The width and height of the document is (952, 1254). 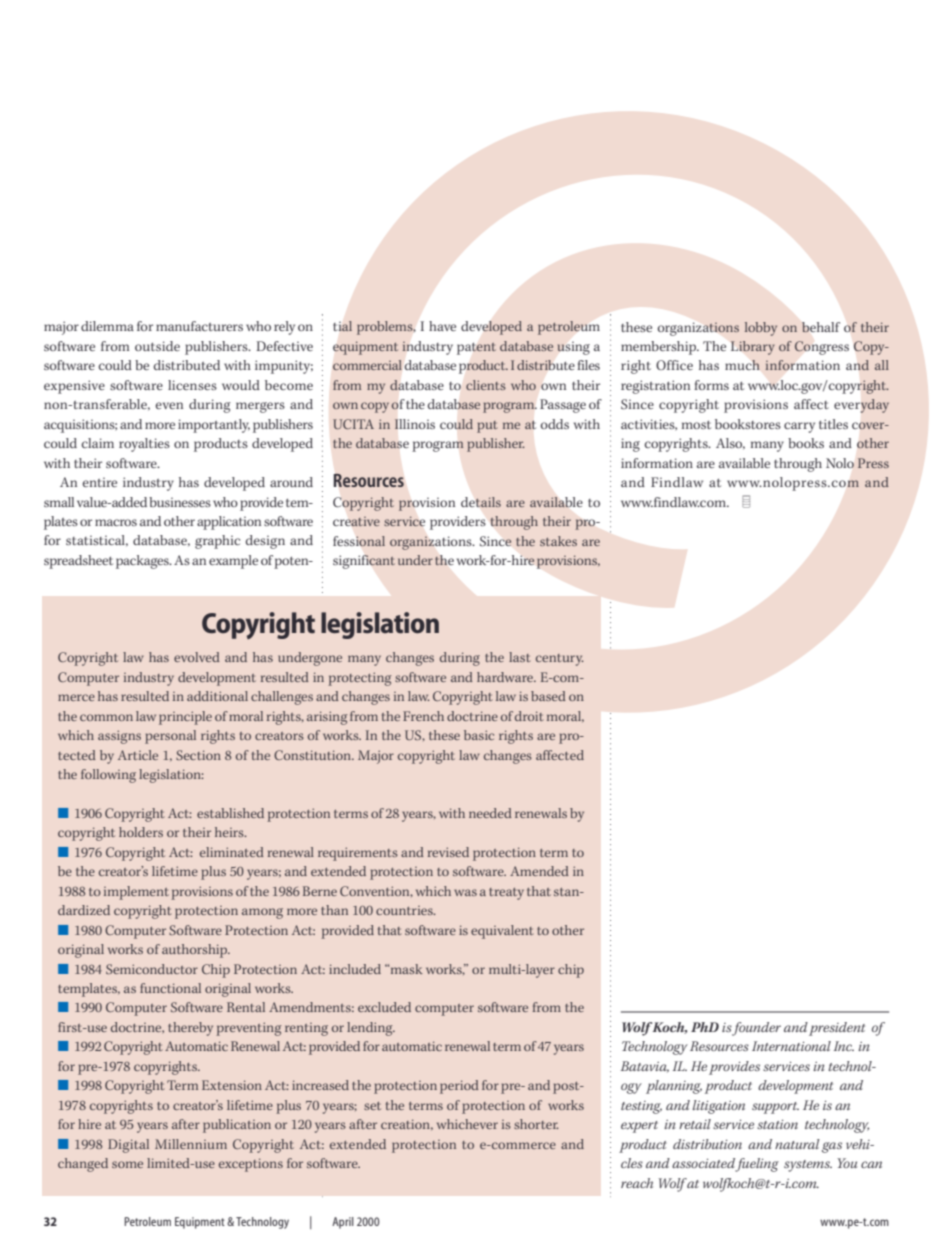 What do you see at coordinates (753, 348) in the document?
I see `Library` at bounding box center [753, 348].
